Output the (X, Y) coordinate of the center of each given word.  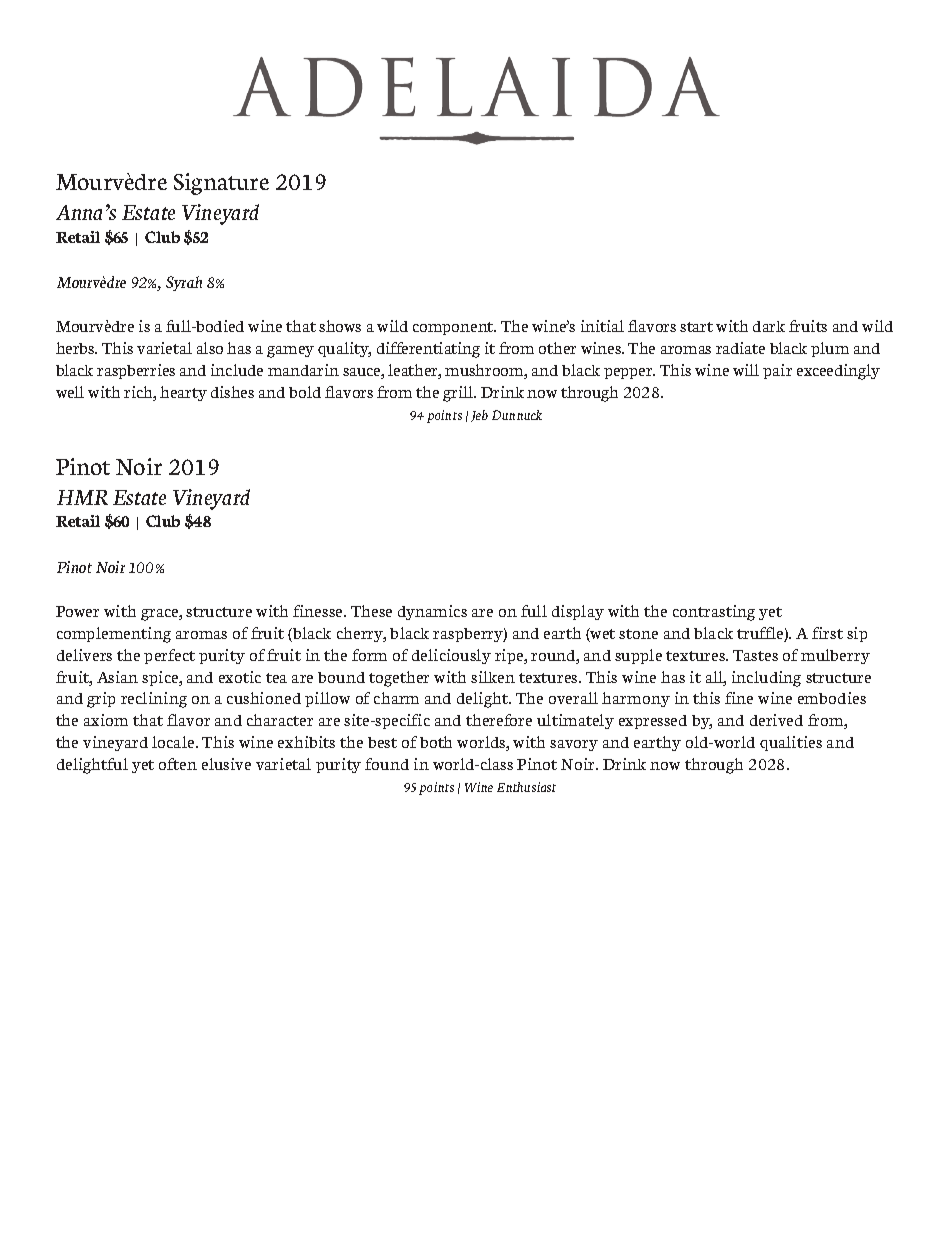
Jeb (479, 416)
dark (769, 326)
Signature (221, 184)
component (454, 328)
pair (777, 371)
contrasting (714, 613)
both (436, 742)
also (210, 348)
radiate (740, 348)
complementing (114, 635)
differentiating (428, 350)
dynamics (432, 612)
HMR (82, 497)
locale (174, 742)
